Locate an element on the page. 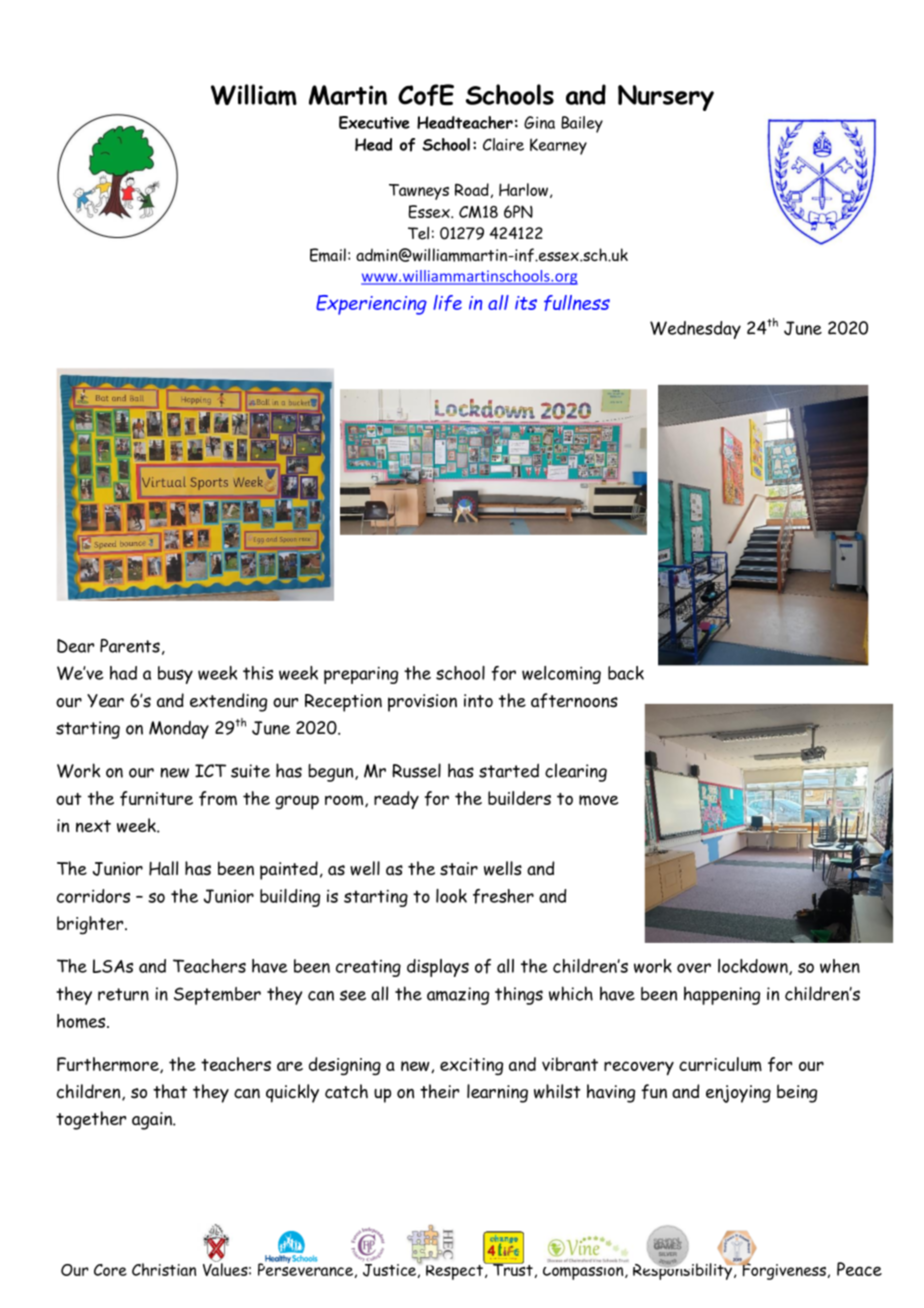 The height and width of the page is (1308, 924). welcoming is located at coordinates (561, 675).
